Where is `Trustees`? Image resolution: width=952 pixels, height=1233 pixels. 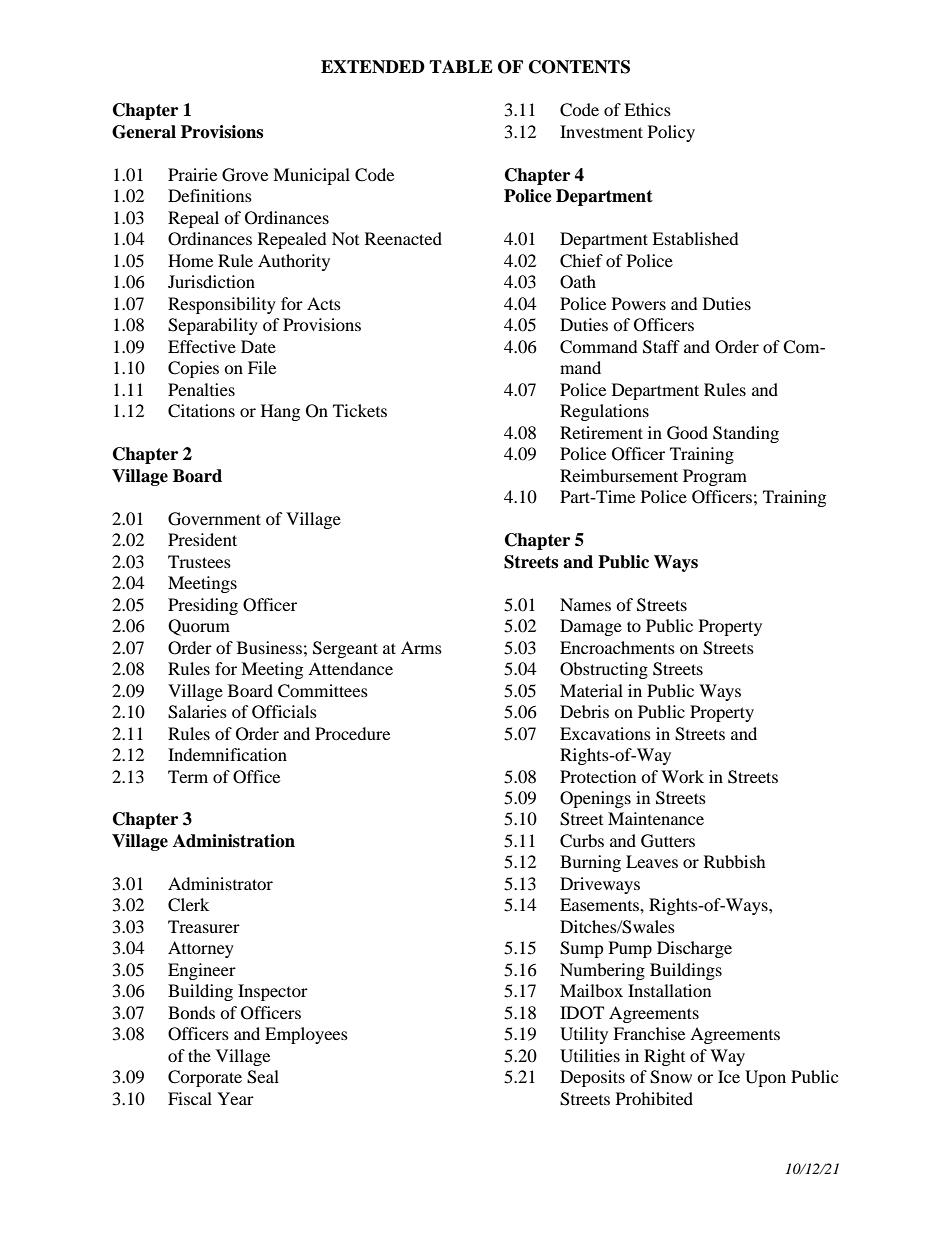 Trustees is located at coordinates (199, 561).
